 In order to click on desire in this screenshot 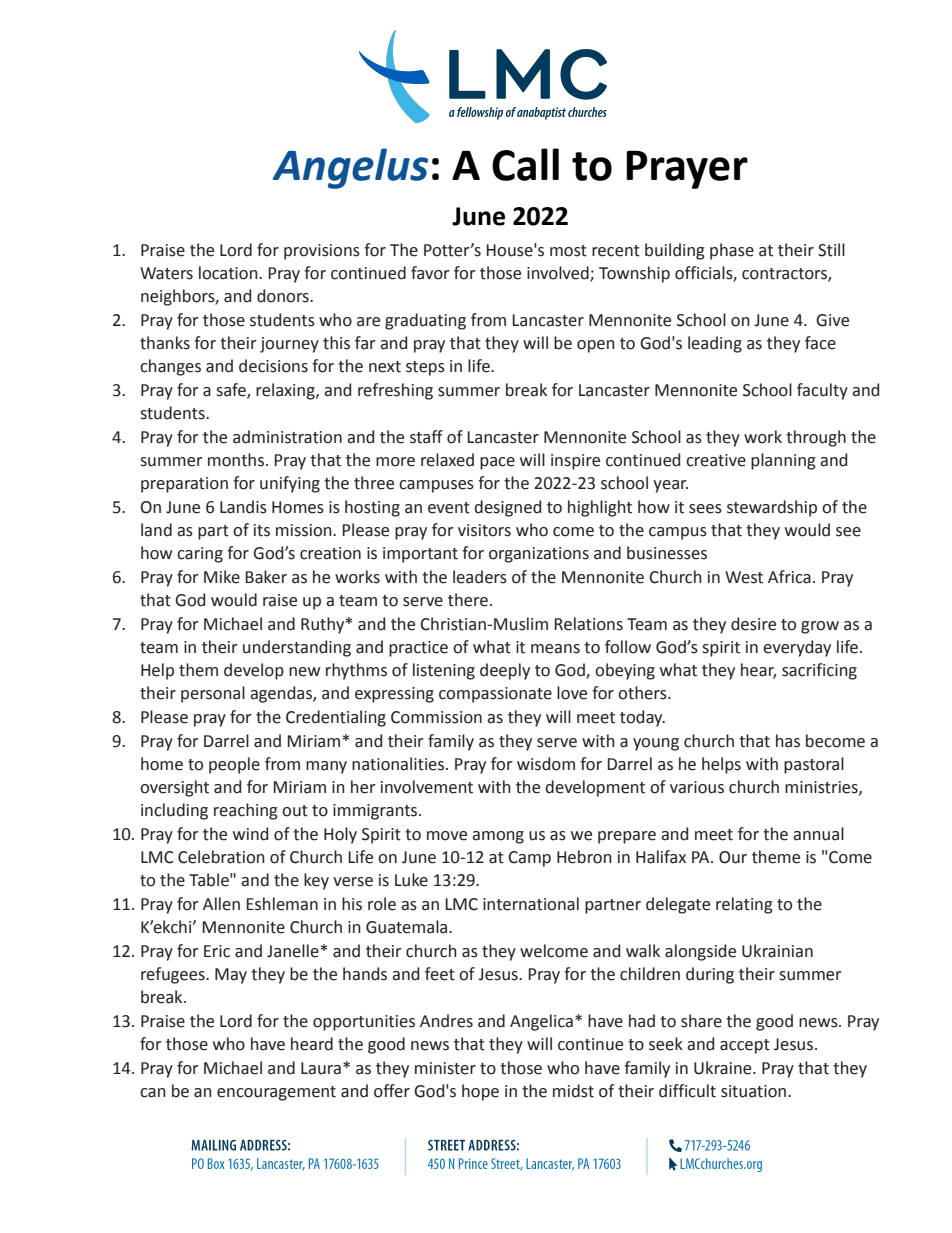, I will do `click(753, 624)`.
